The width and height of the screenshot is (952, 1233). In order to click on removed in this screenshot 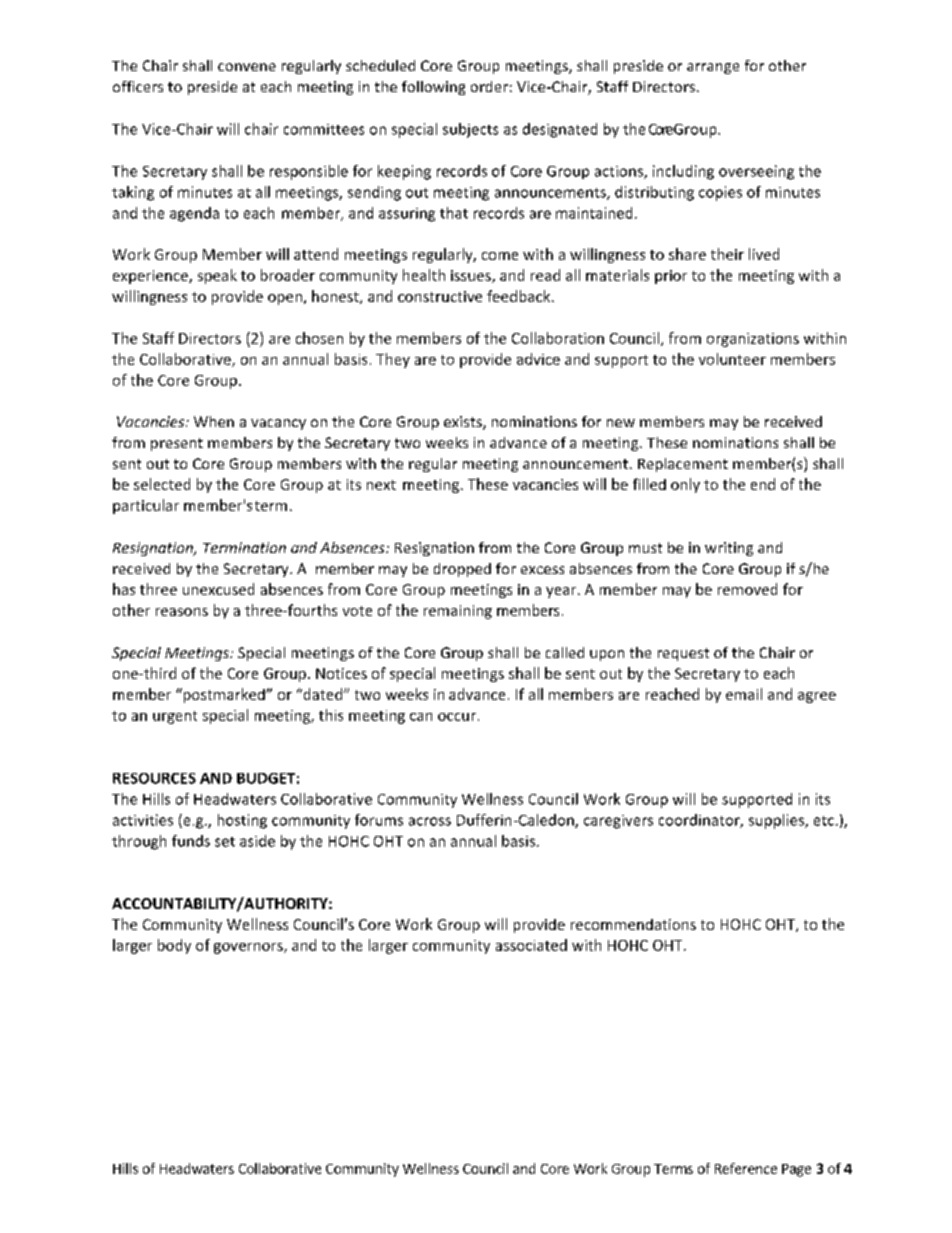, I will do `click(747, 589)`.
